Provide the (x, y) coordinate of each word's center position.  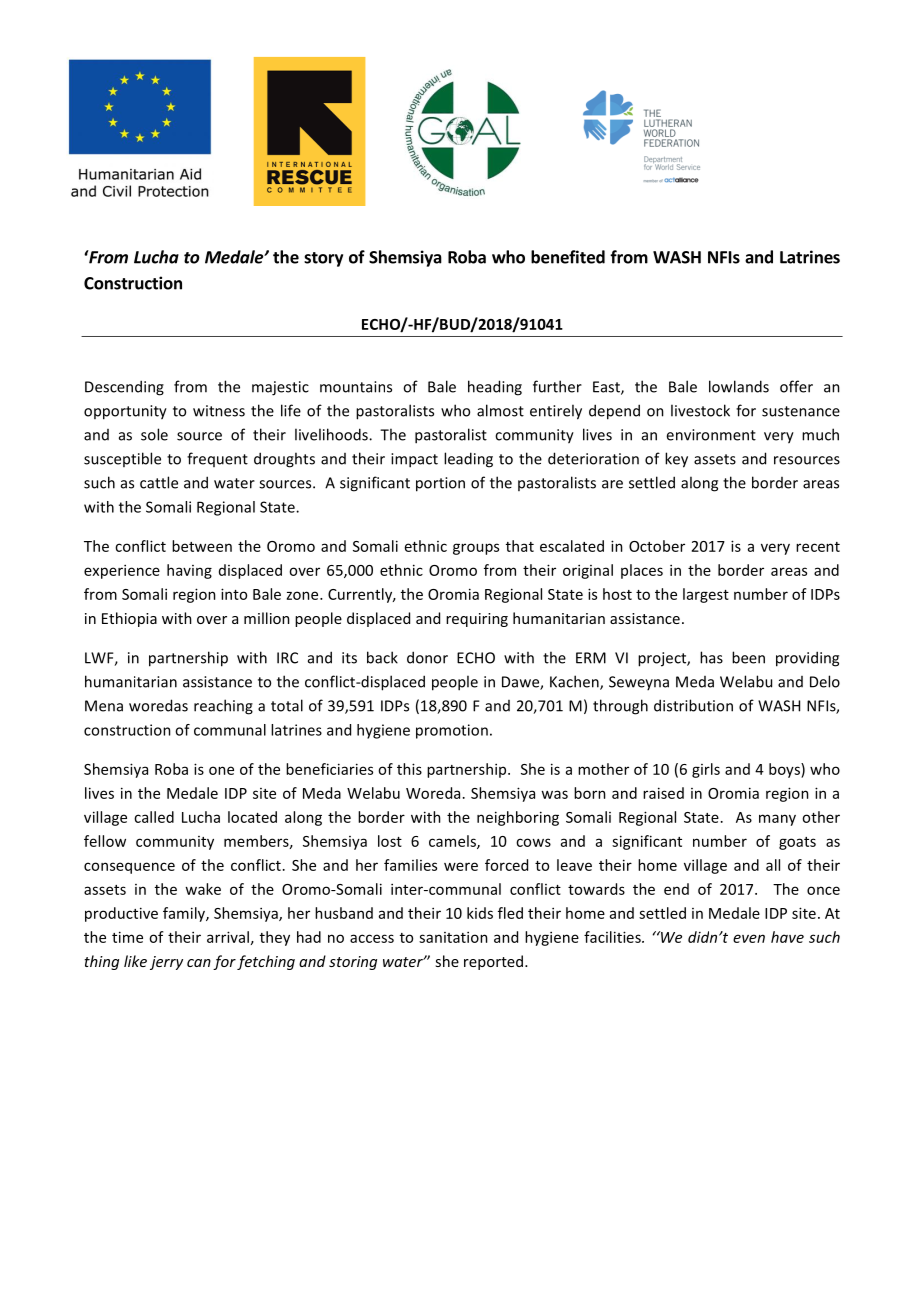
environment (711, 435)
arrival (228, 937)
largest (706, 595)
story (323, 259)
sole (154, 434)
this (409, 769)
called (154, 817)
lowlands (739, 386)
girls (706, 770)
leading (468, 460)
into (234, 594)
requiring (477, 620)
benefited (568, 257)
